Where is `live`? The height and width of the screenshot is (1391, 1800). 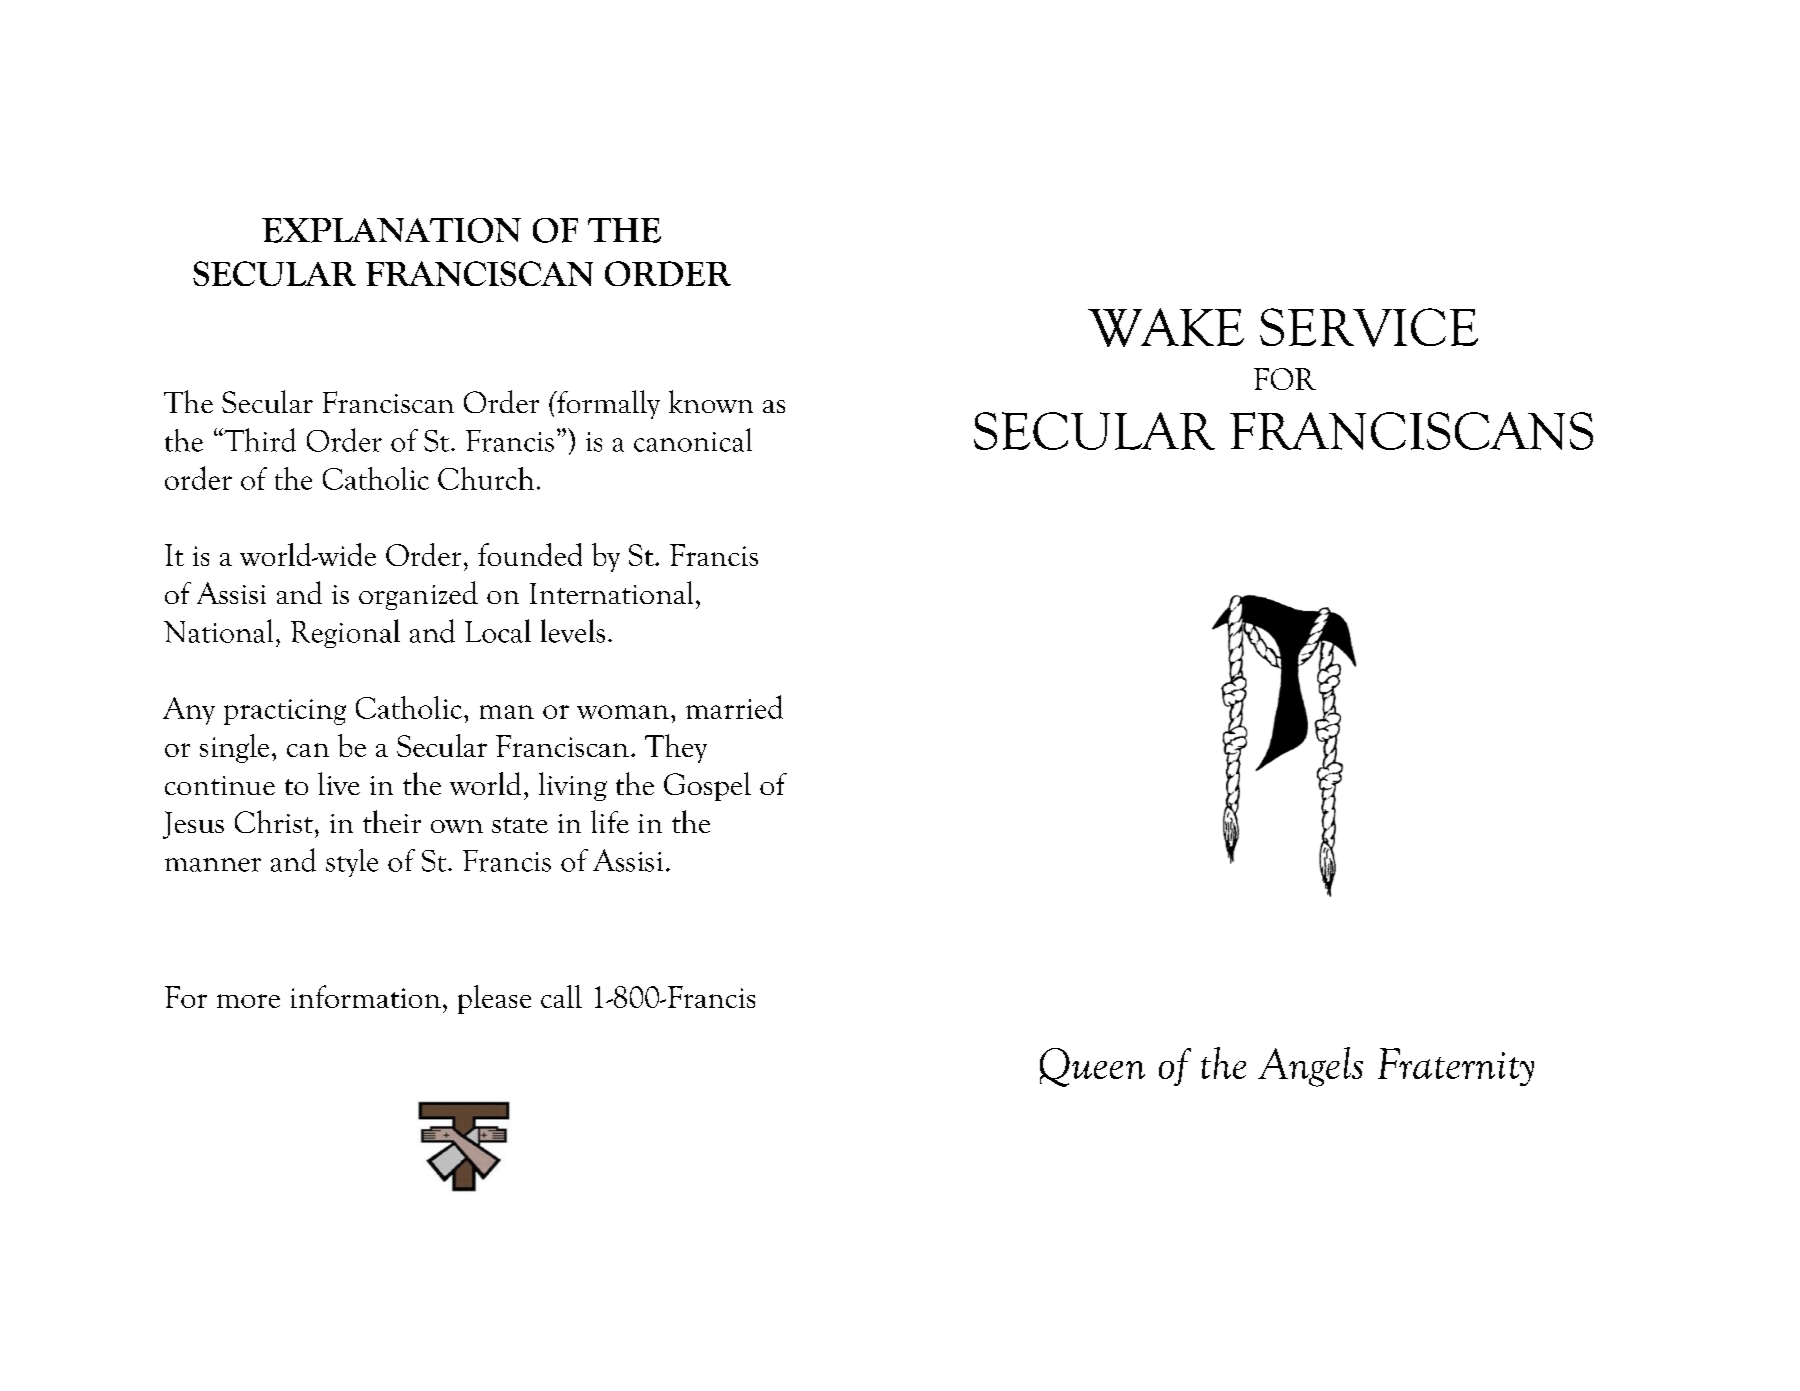
live is located at coordinates (339, 783).
